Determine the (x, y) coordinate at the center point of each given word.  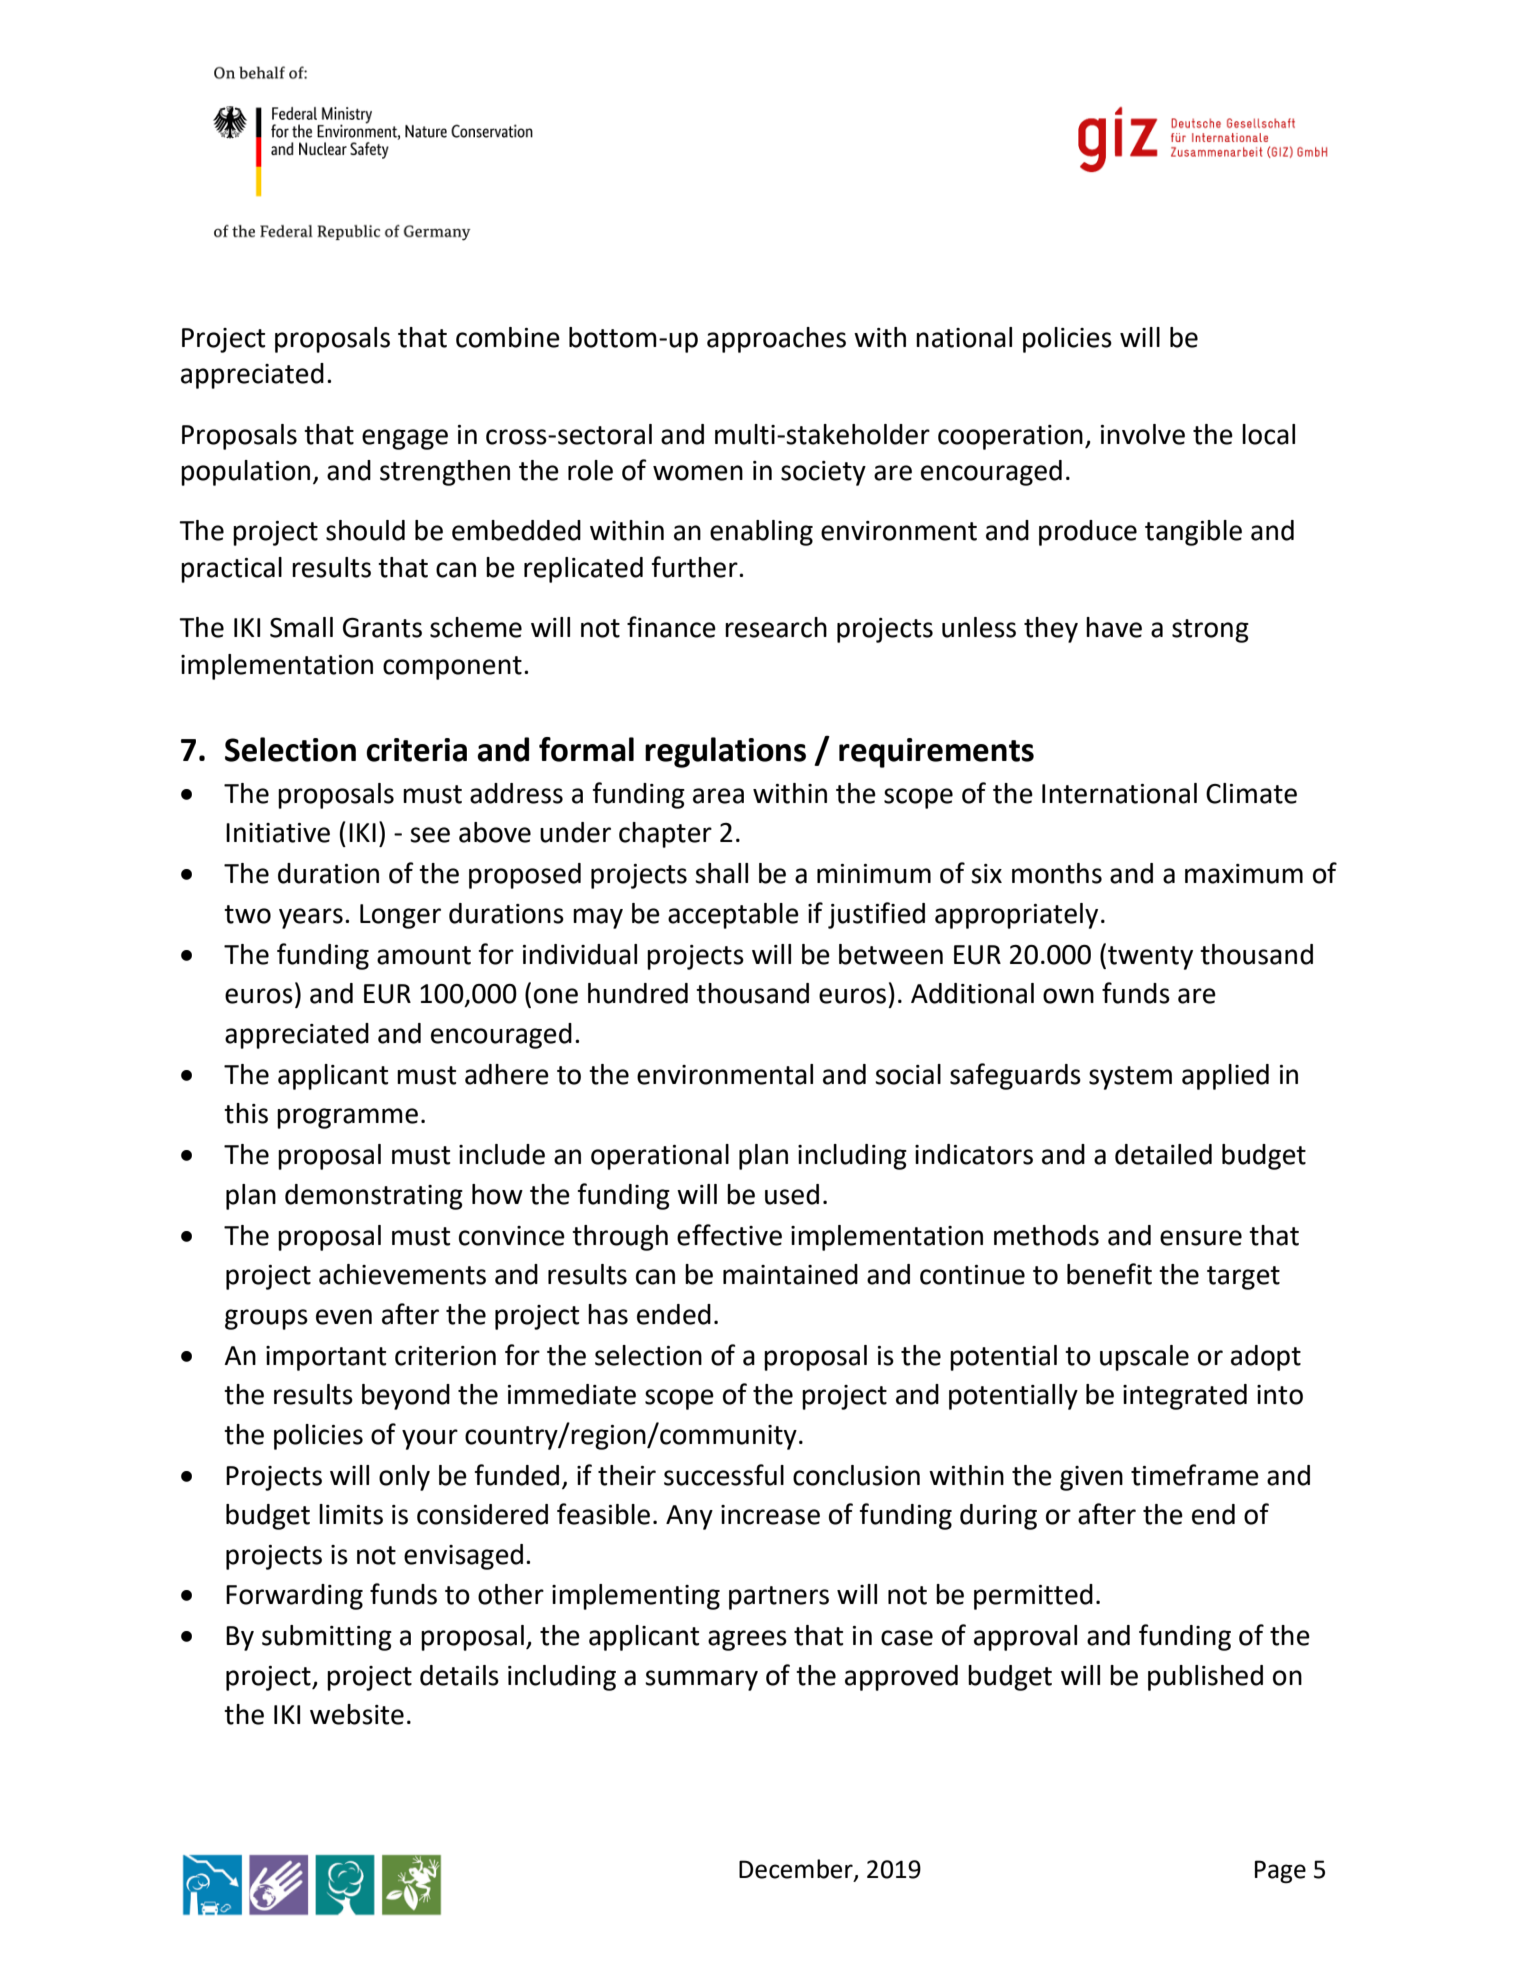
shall (721, 873)
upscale (1144, 1358)
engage (405, 439)
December (797, 1869)
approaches (776, 340)
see (430, 835)
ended (674, 1314)
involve (1143, 434)
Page (1280, 1871)
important (326, 1358)
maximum (1244, 874)
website (357, 1714)
